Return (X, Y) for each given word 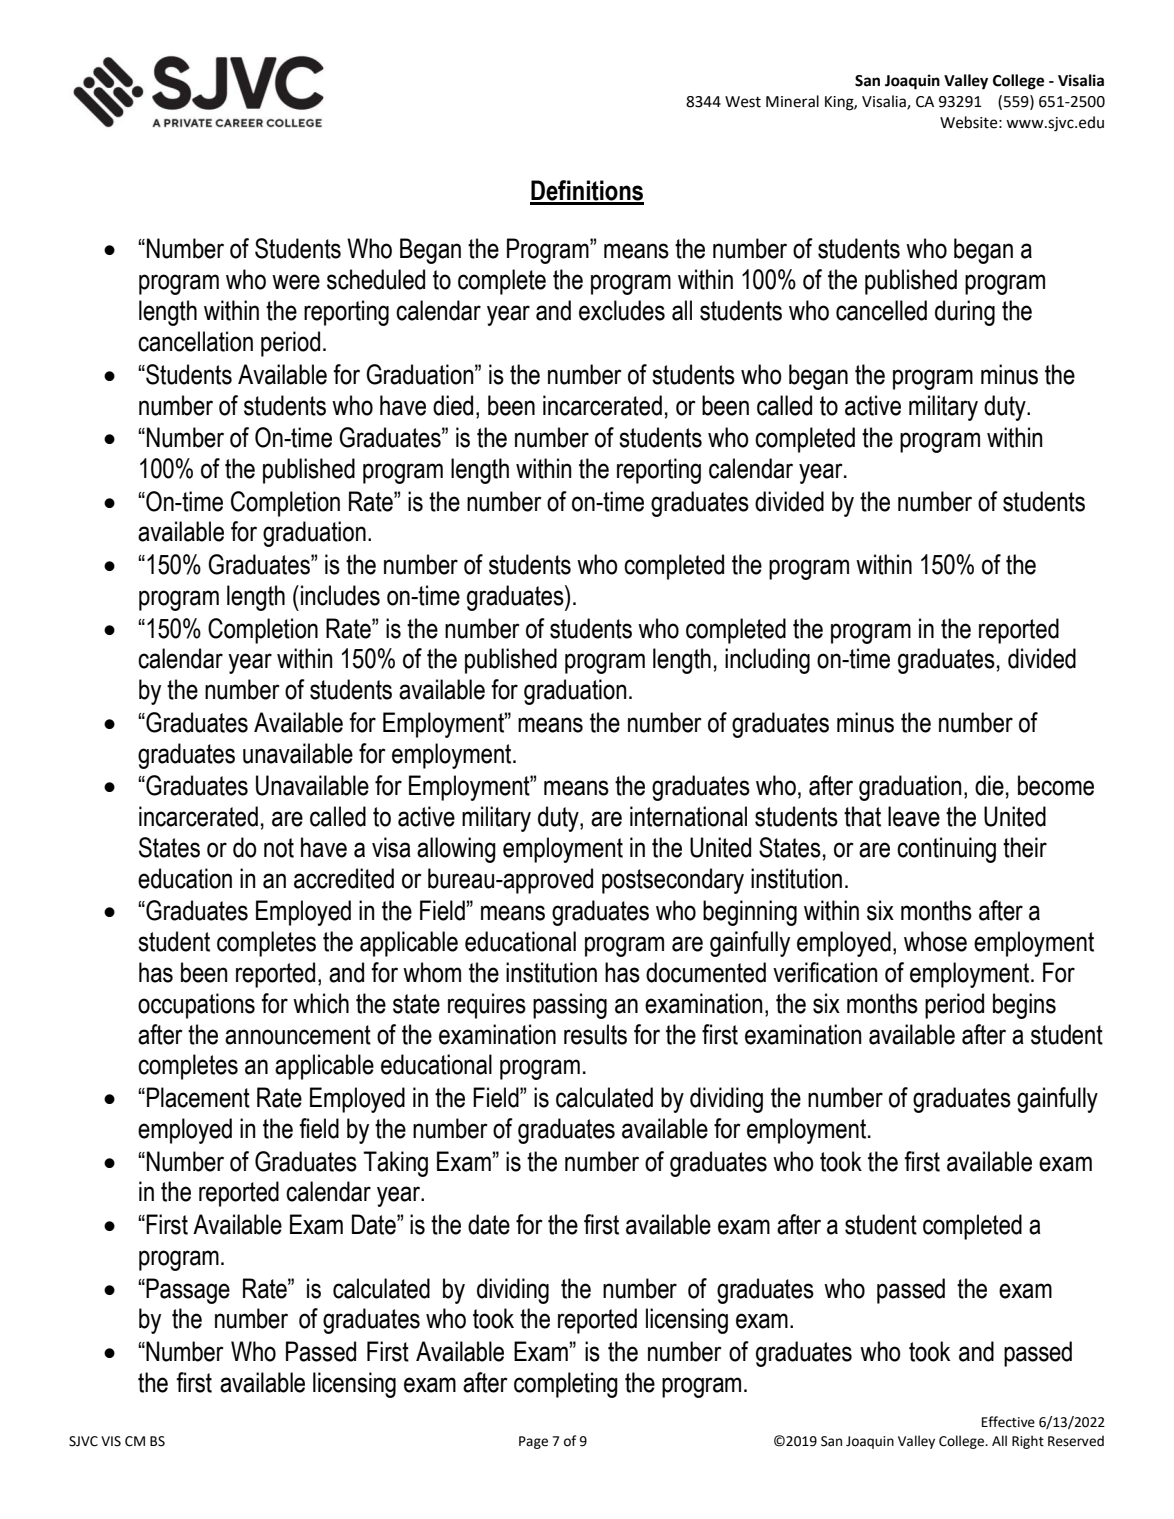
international (688, 816)
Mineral (792, 101)
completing (566, 1385)
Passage (187, 1291)
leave (914, 816)
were (296, 282)
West (743, 102)
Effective (1008, 1422)
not (279, 848)
